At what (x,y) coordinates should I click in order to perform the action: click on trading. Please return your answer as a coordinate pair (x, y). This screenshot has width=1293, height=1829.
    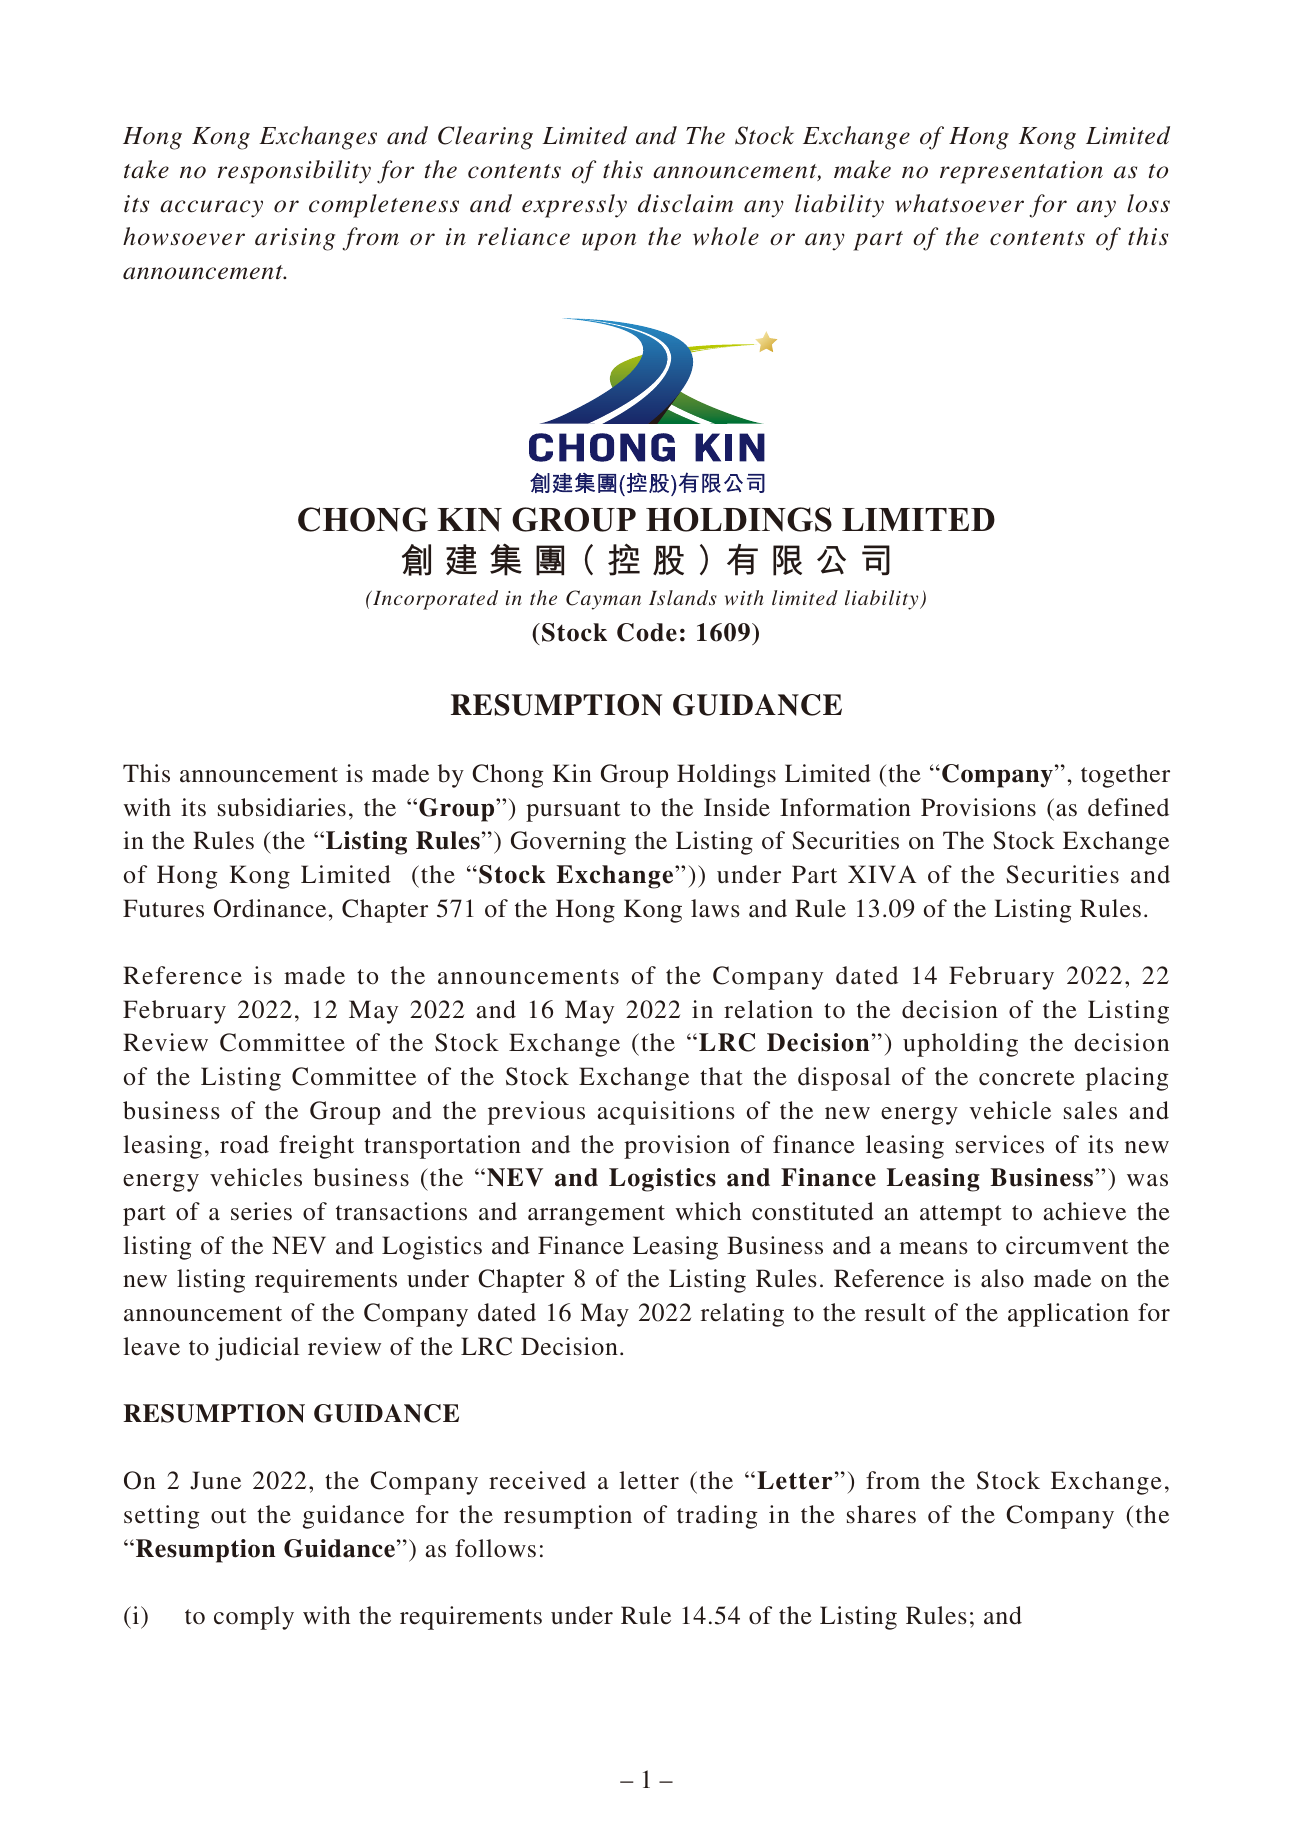
    Looking at the image, I should click on (717, 1517).
